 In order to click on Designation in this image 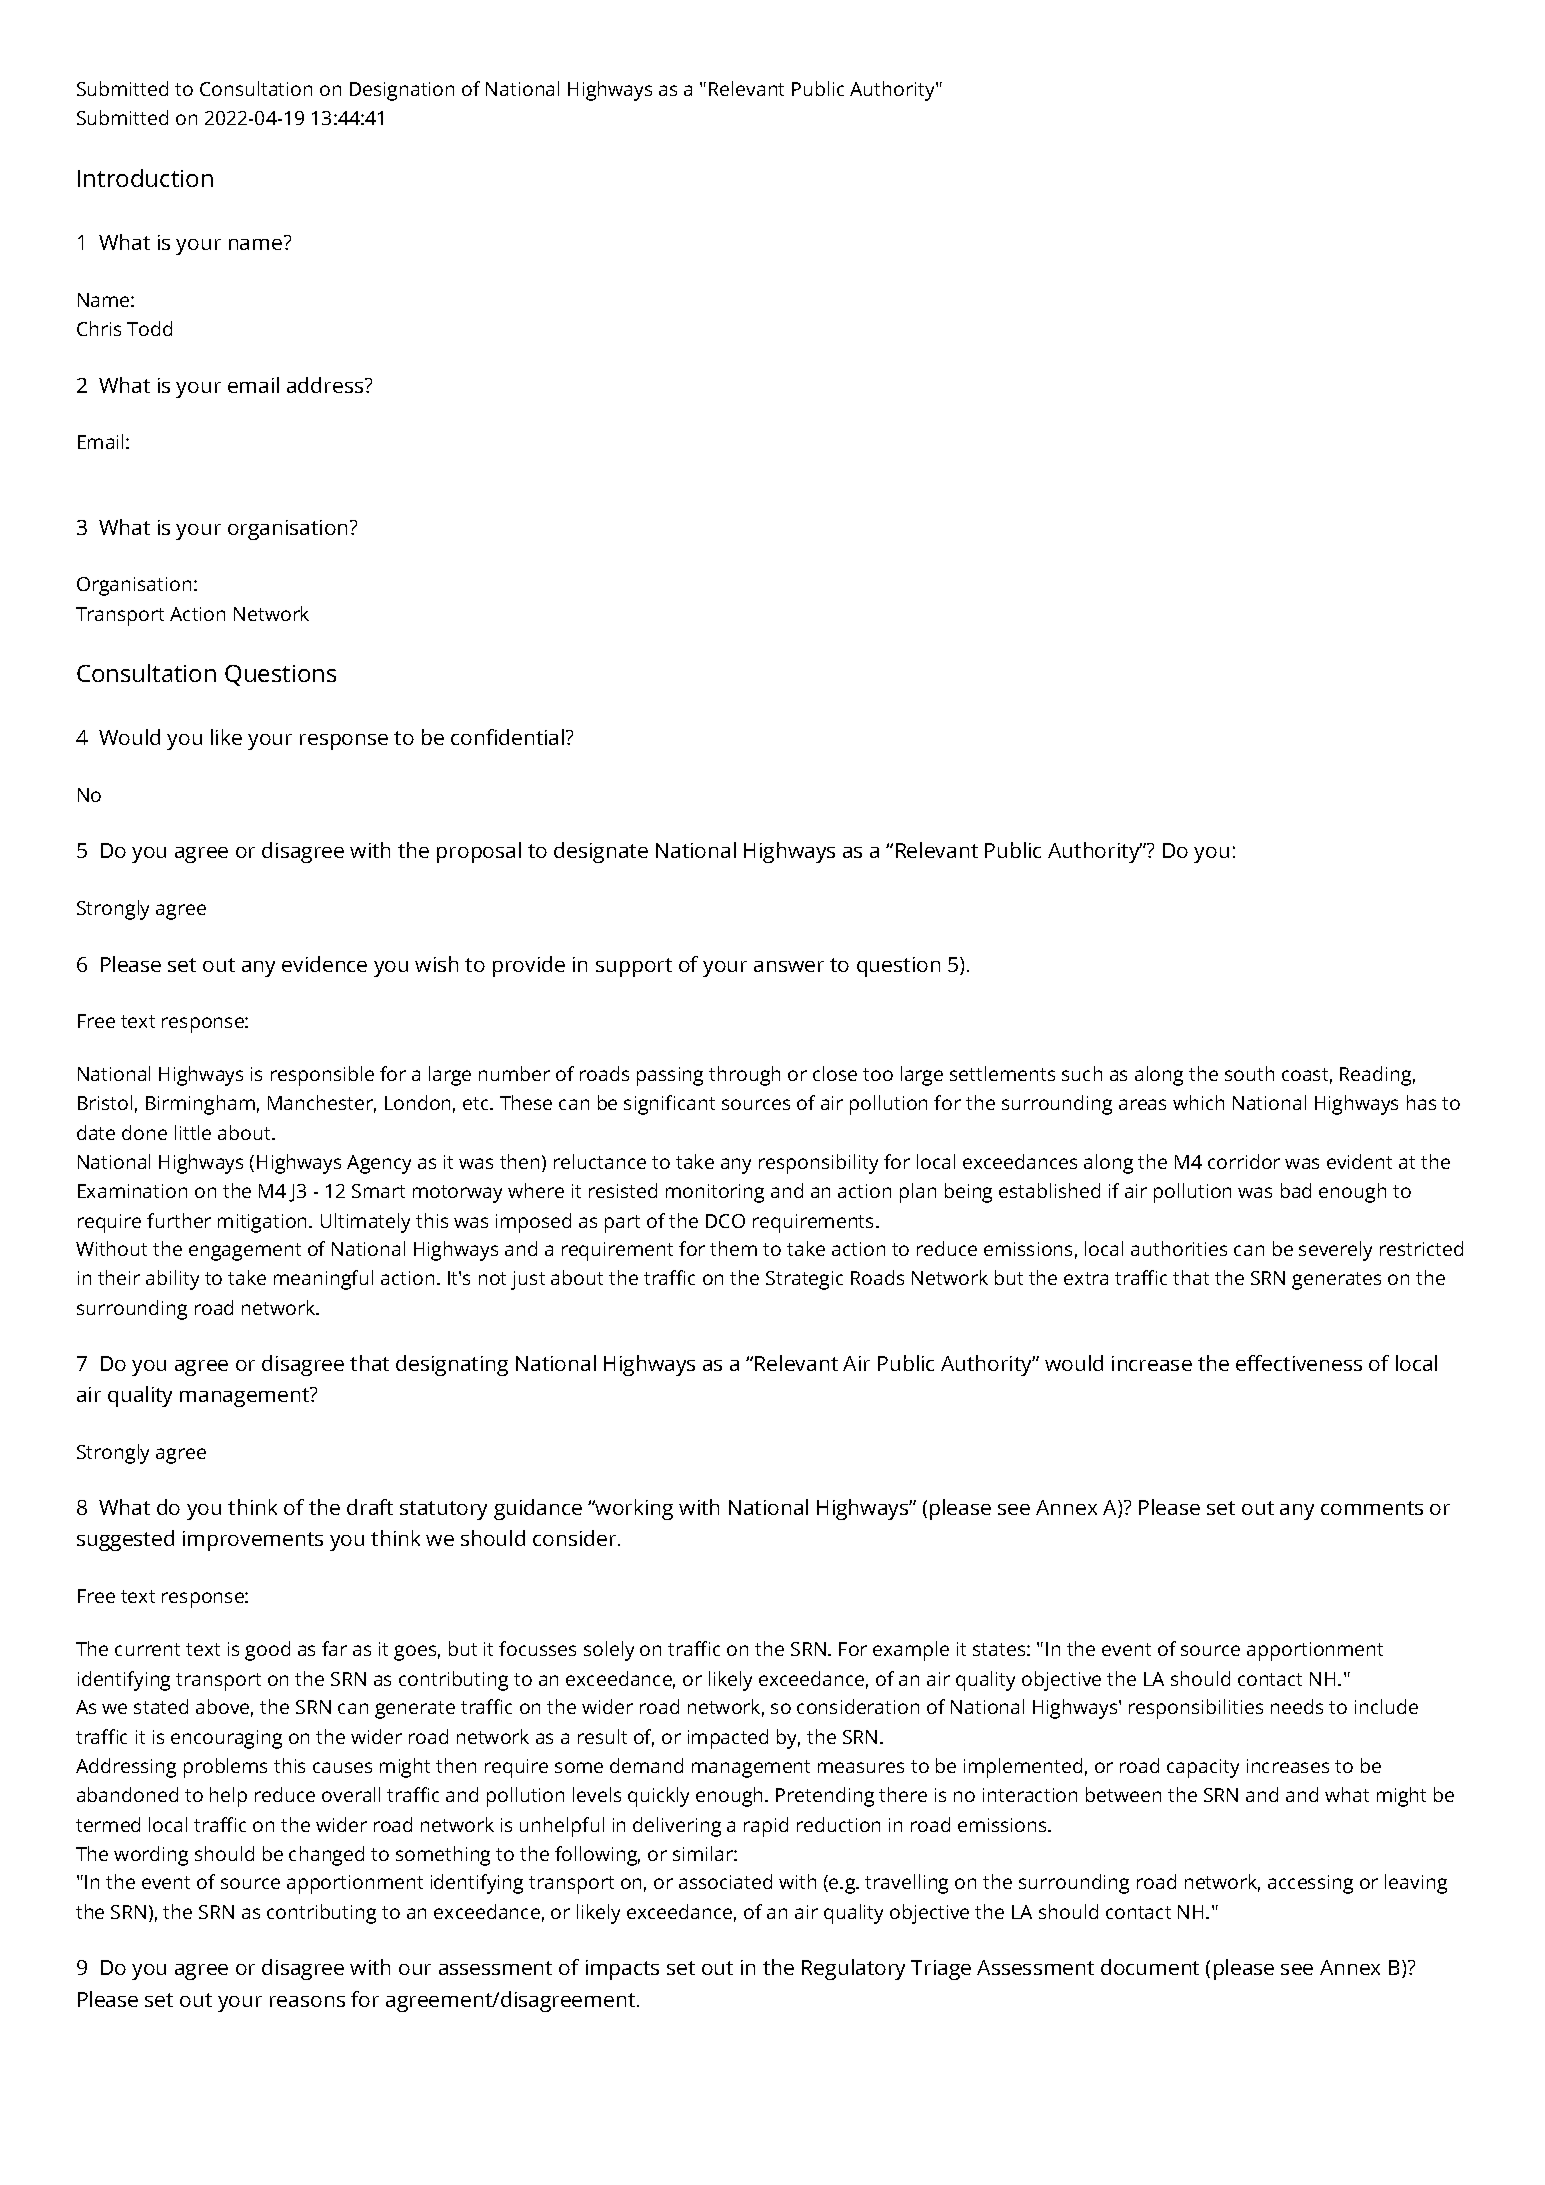, I will do `click(402, 91)`.
